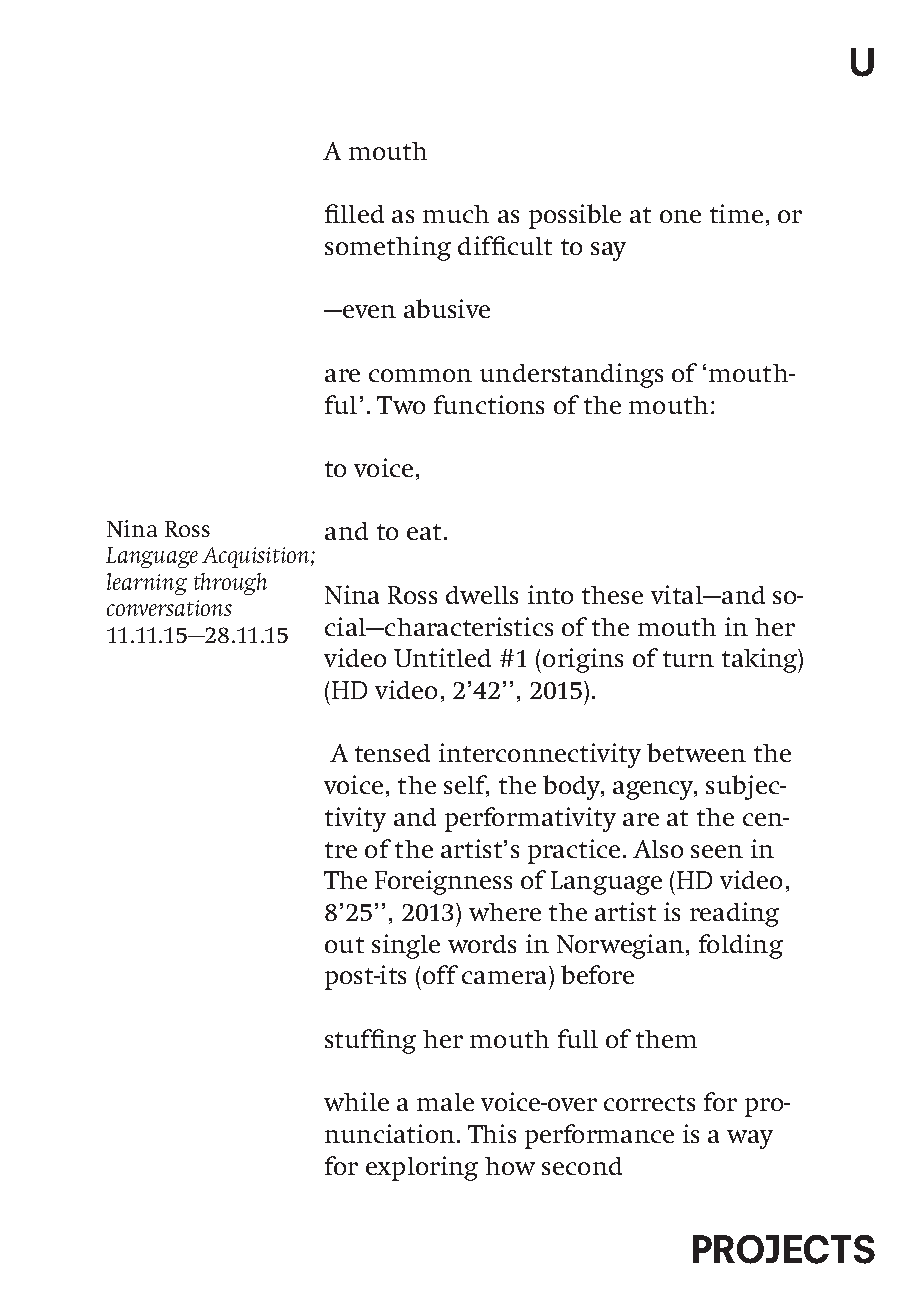  Describe the element at coordinates (356, 1101) in the page. I see `while` at that location.
